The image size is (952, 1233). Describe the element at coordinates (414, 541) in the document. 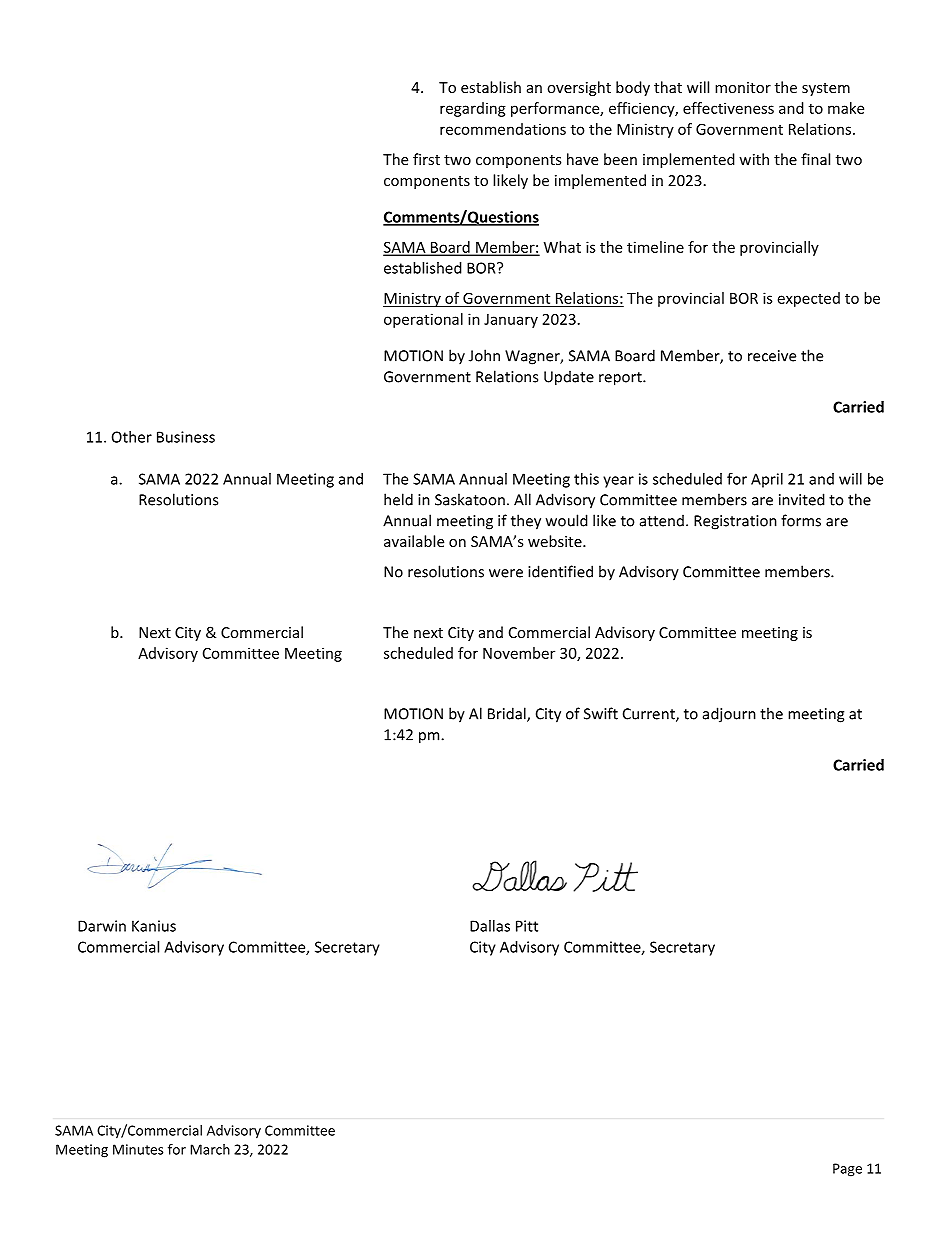

I see `available` at that location.
